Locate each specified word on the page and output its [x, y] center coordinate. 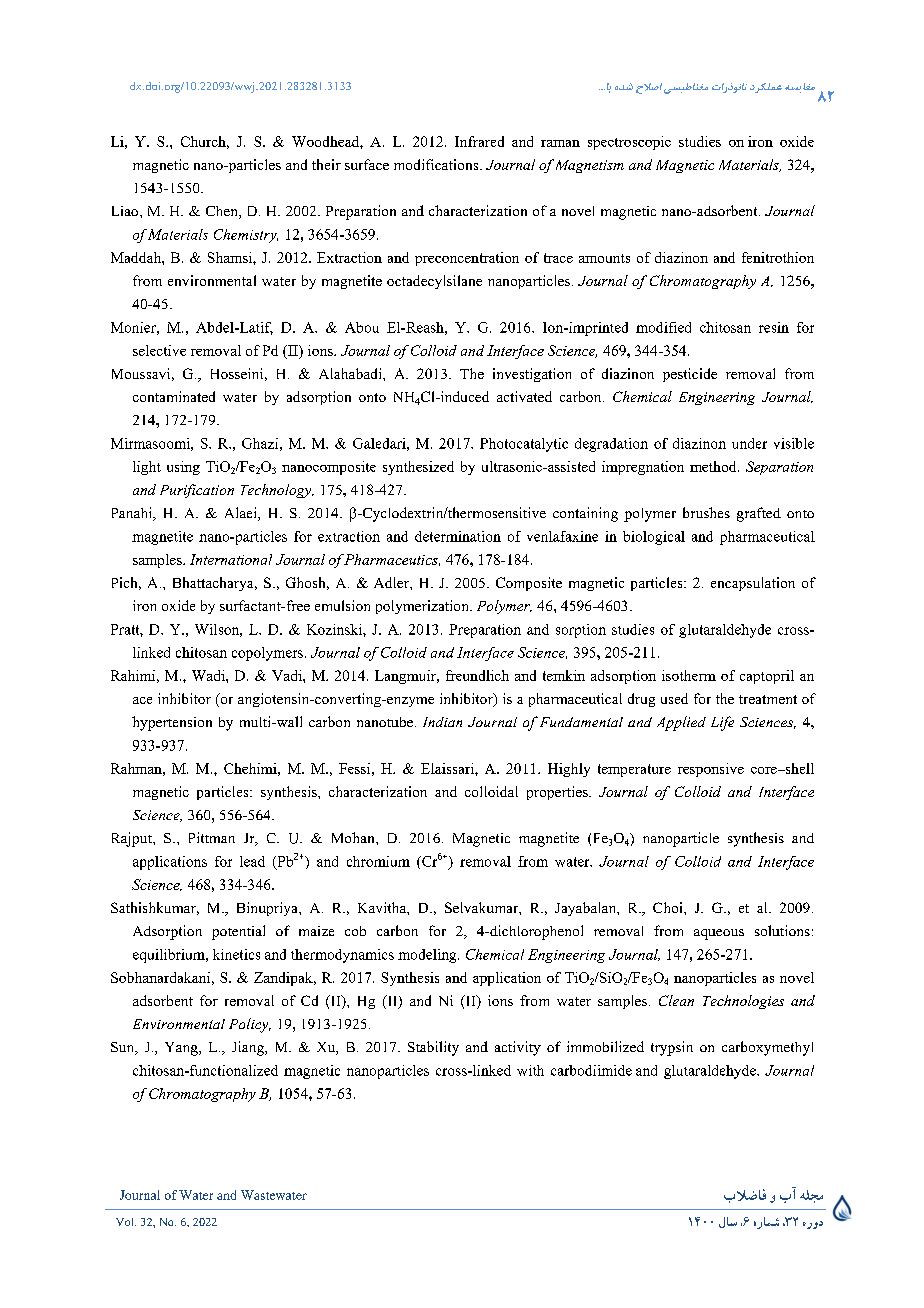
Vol [126, 1222]
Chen [223, 212]
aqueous [719, 934]
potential [238, 932]
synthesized [418, 468]
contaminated [174, 396]
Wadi [209, 675]
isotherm [689, 675]
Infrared [479, 141]
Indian [442, 722]
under [749, 443]
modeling [428, 956]
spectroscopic [629, 143]
